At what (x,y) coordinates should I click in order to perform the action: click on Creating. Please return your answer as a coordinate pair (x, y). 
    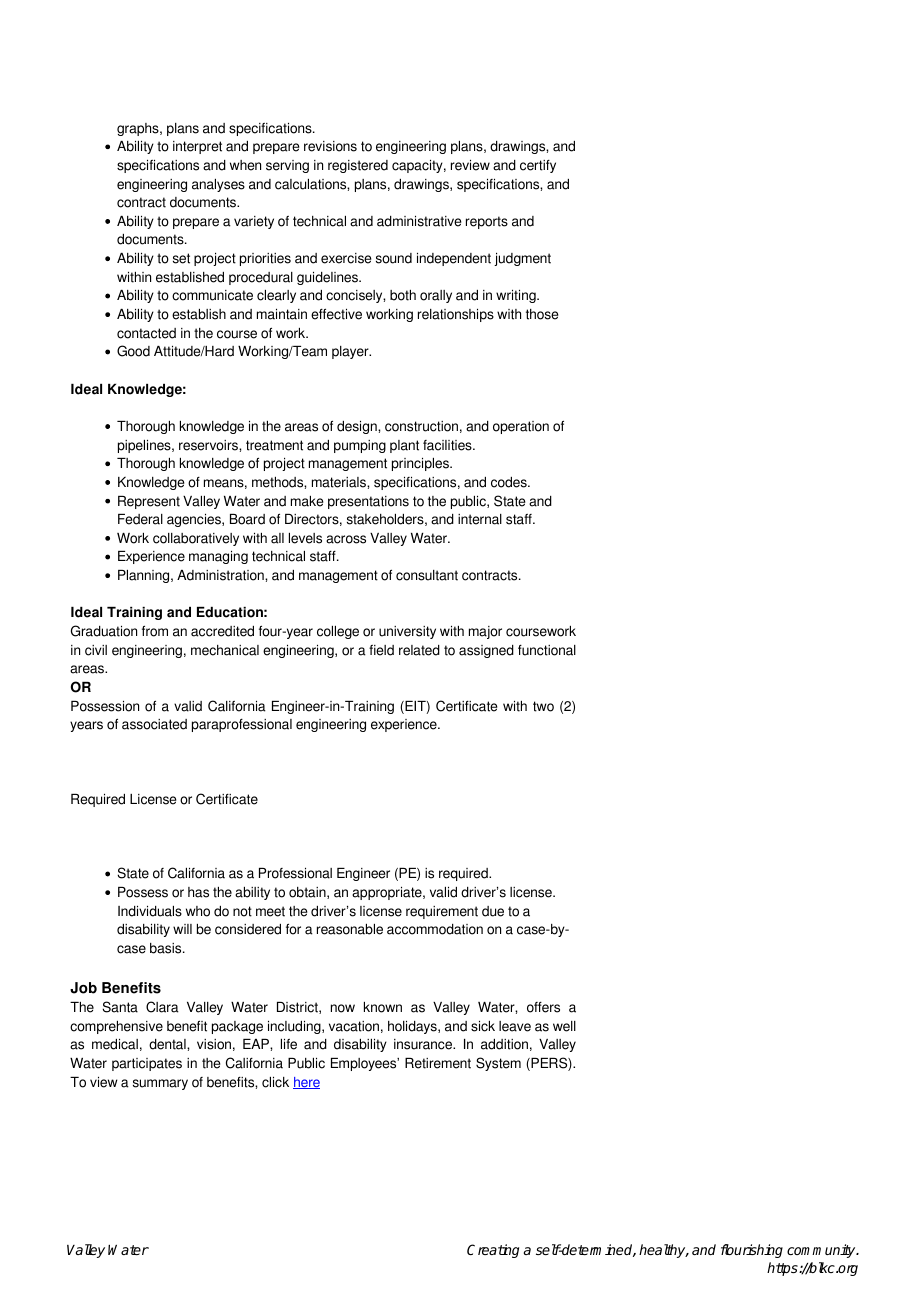
    Looking at the image, I should click on (493, 1251).
